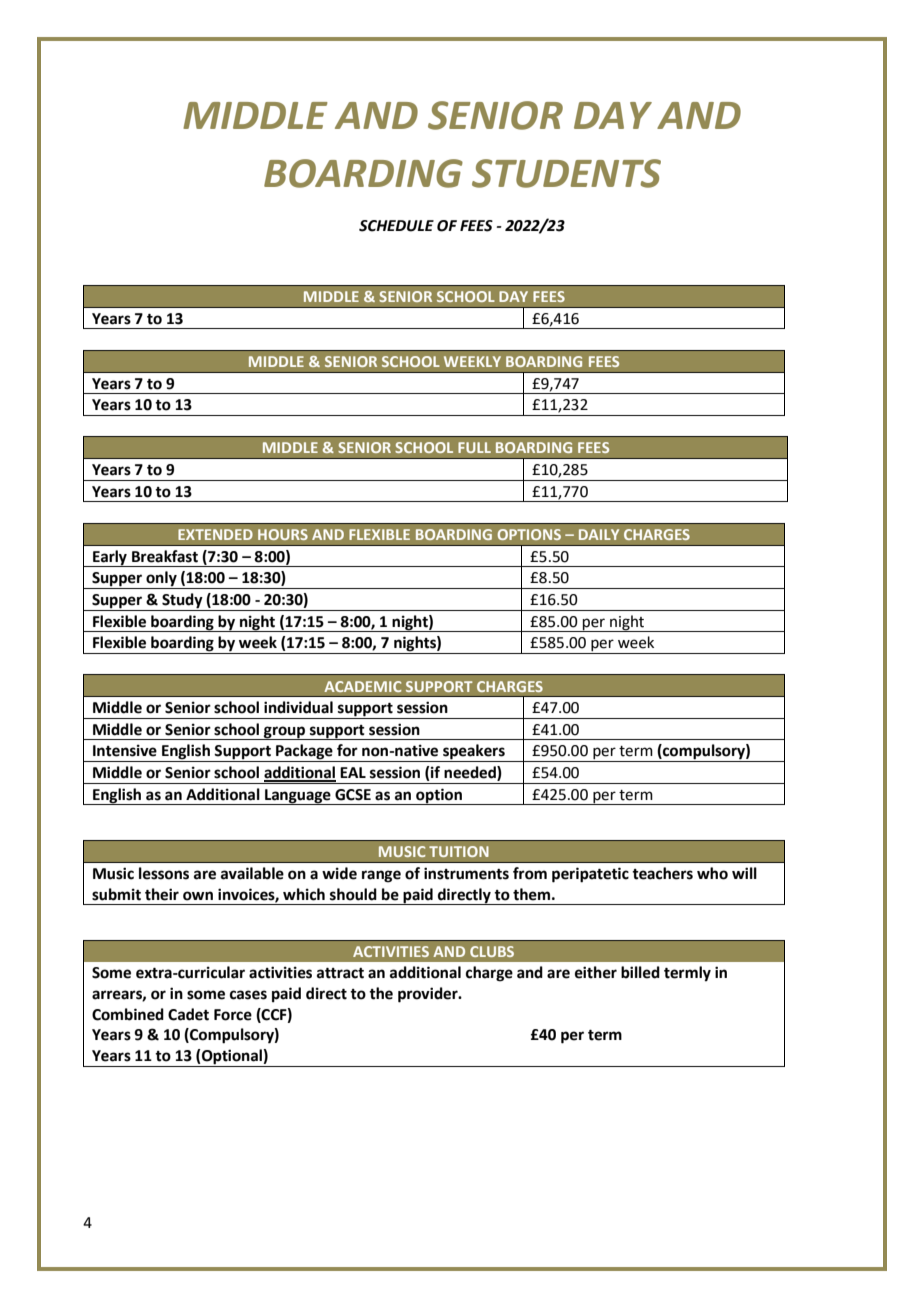 Image resolution: width=924 pixels, height=1308 pixels. What do you see at coordinates (188, 1014) in the screenshot?
I see `Cadet` at bounding box center [188, 1014].
